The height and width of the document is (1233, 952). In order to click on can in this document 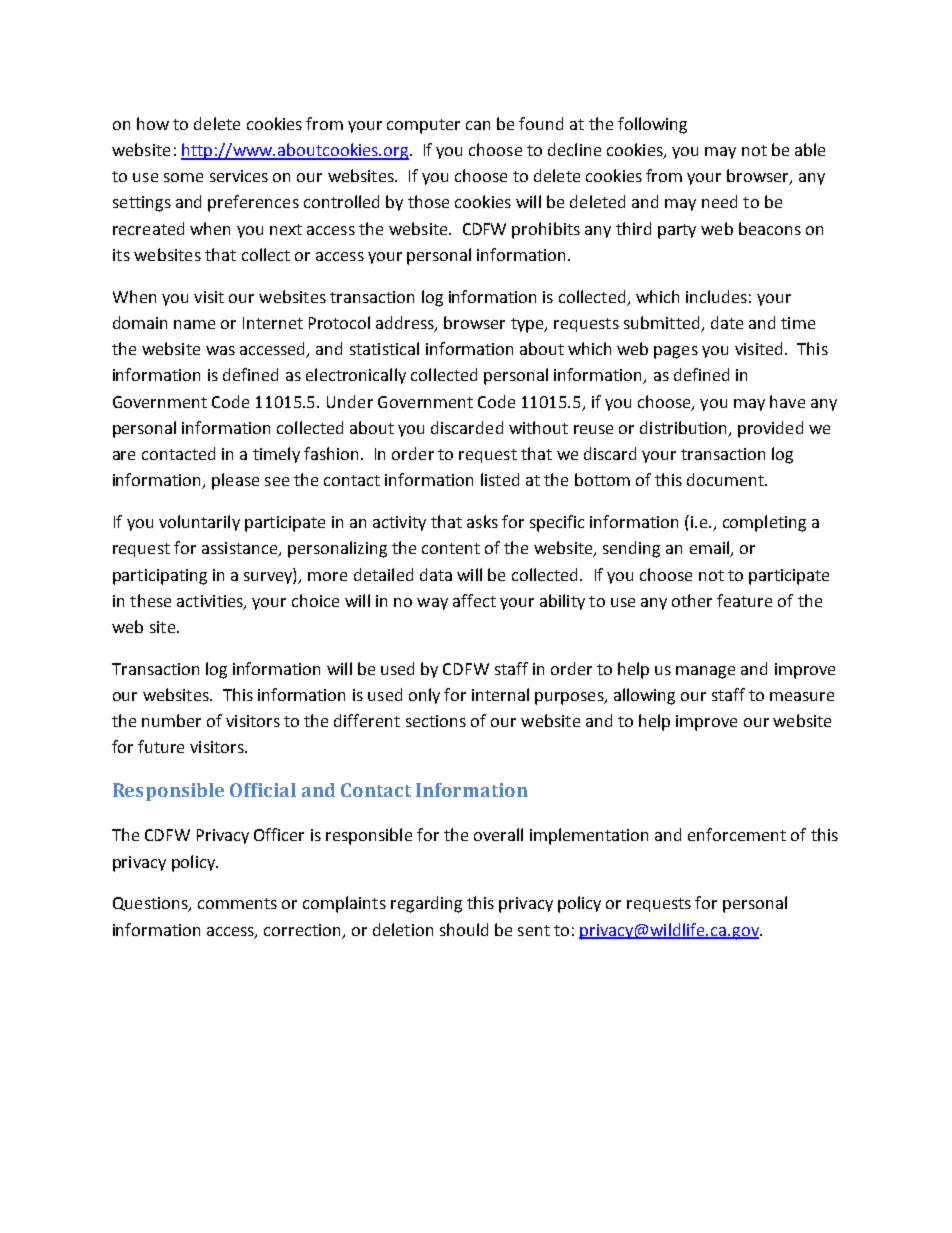, I will do `click(478, 125)`.
